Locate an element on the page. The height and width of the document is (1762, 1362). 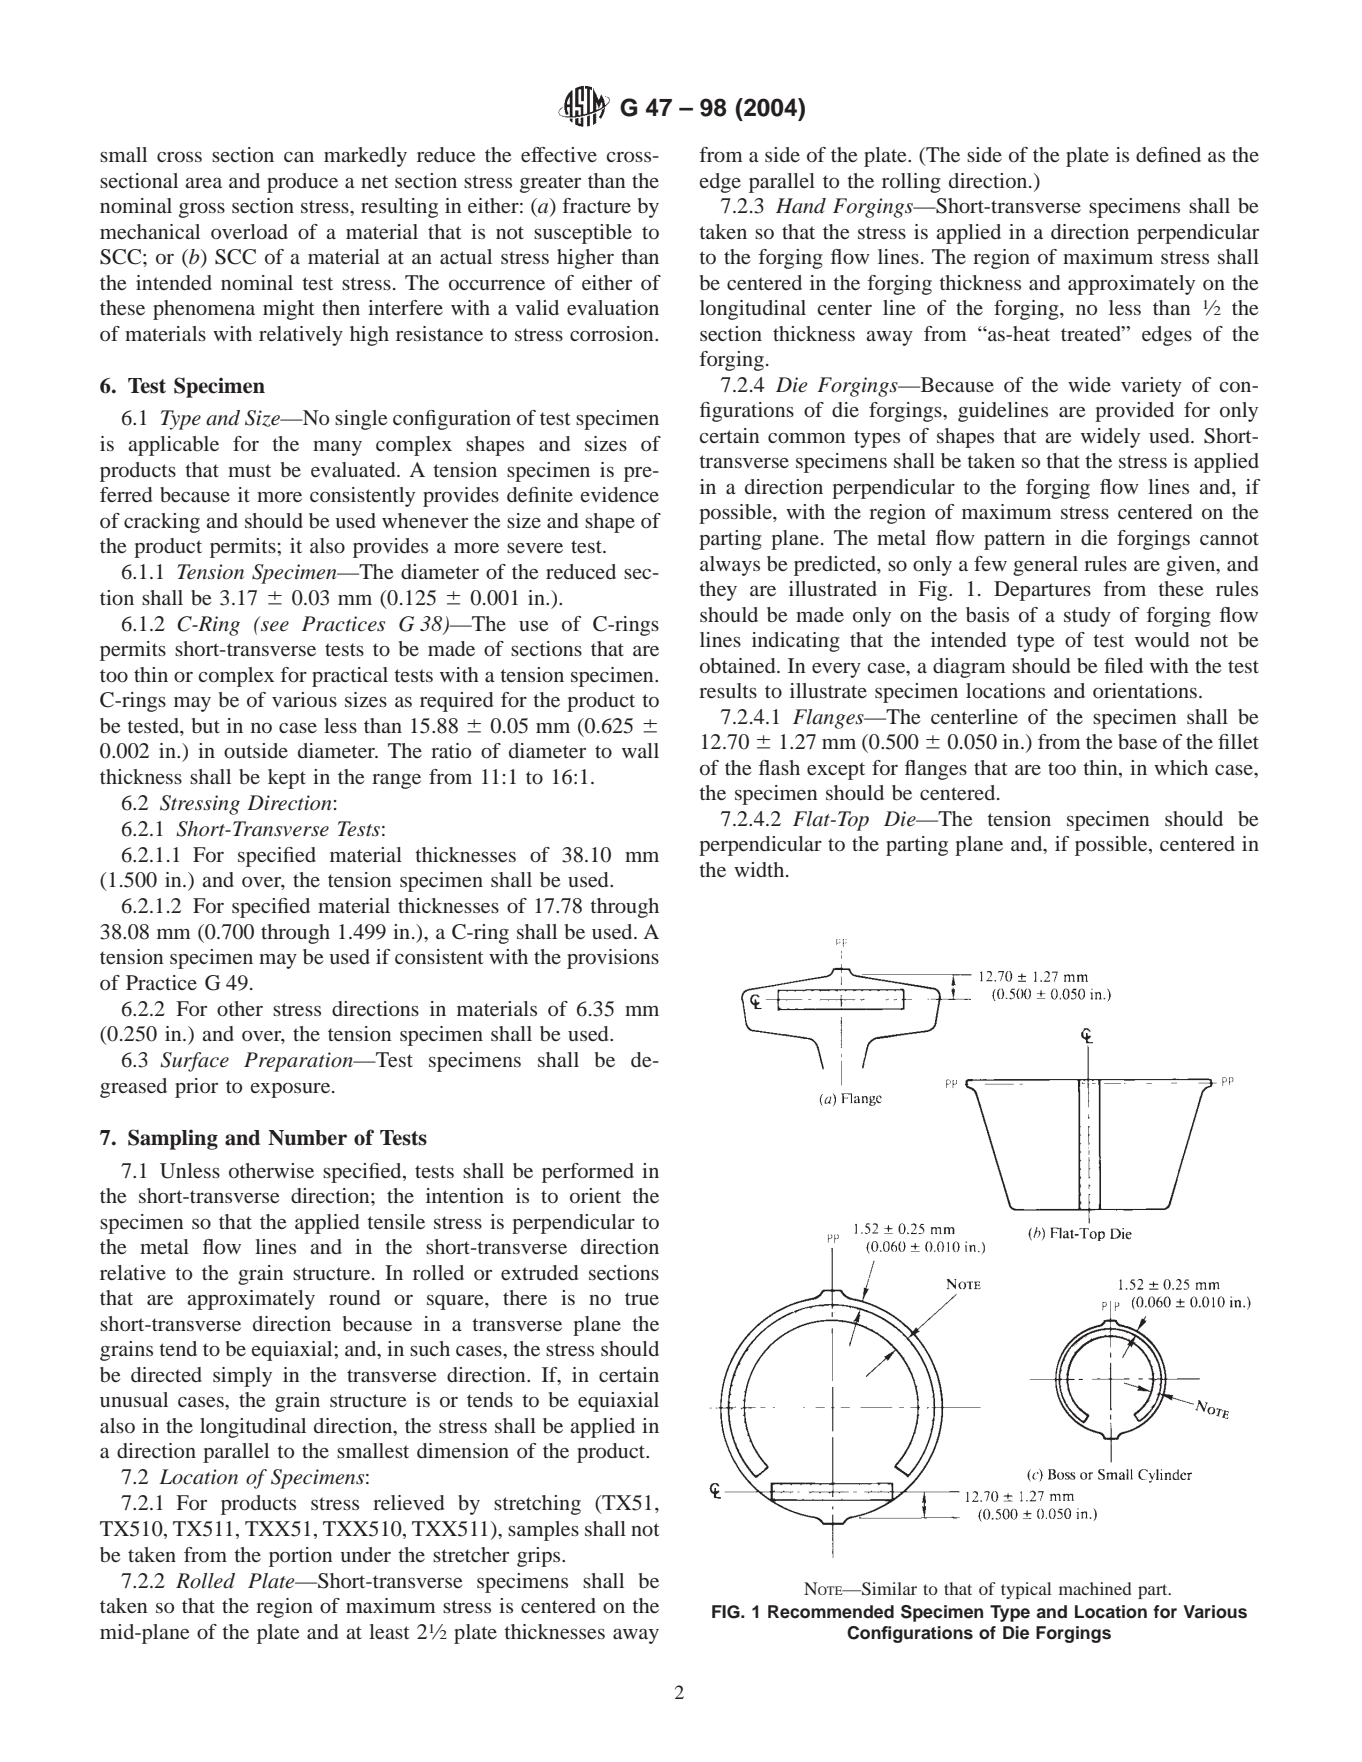
true is located at coordinates (642, 1298).
